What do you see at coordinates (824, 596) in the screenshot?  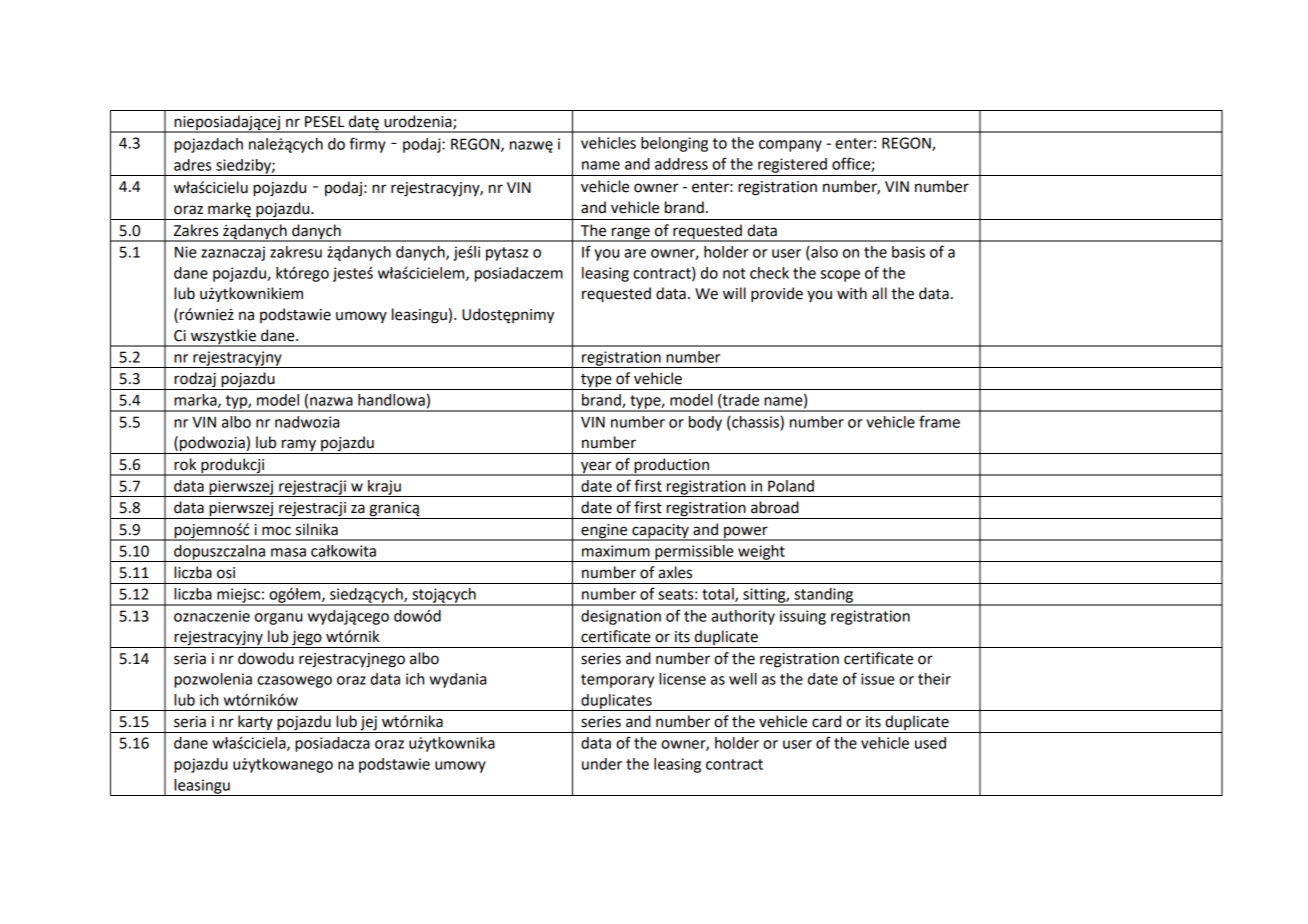 I see `standing` at bounding box center [824, 596].
